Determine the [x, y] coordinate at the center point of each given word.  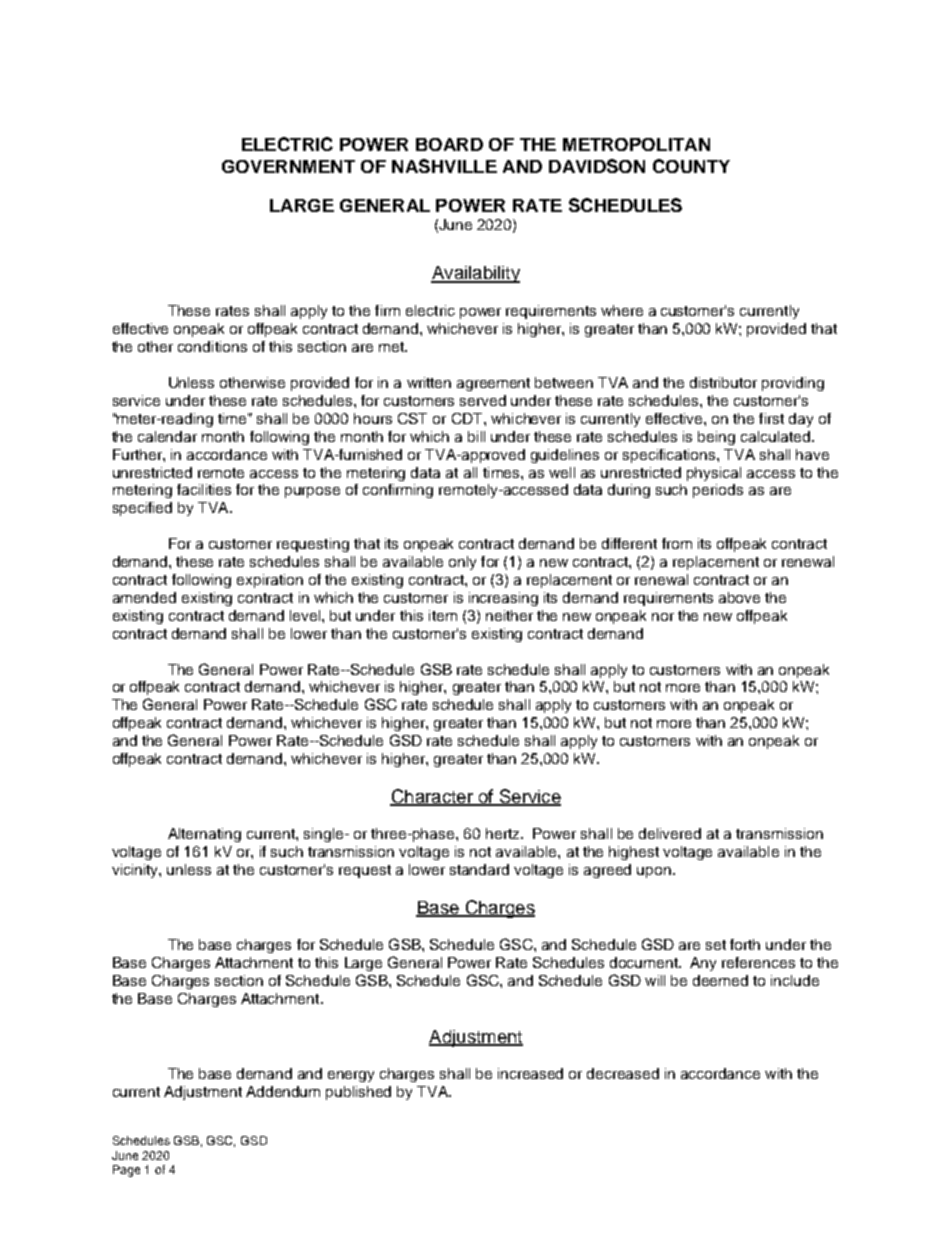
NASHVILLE [444, 166]
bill [476, 436]
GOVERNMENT [288, 166]
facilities [204, 489]
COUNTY [691, 166]
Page [126, 1171]
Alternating [204, 835]
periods [718, 491]
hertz [504, 833]
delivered [670, 833]
